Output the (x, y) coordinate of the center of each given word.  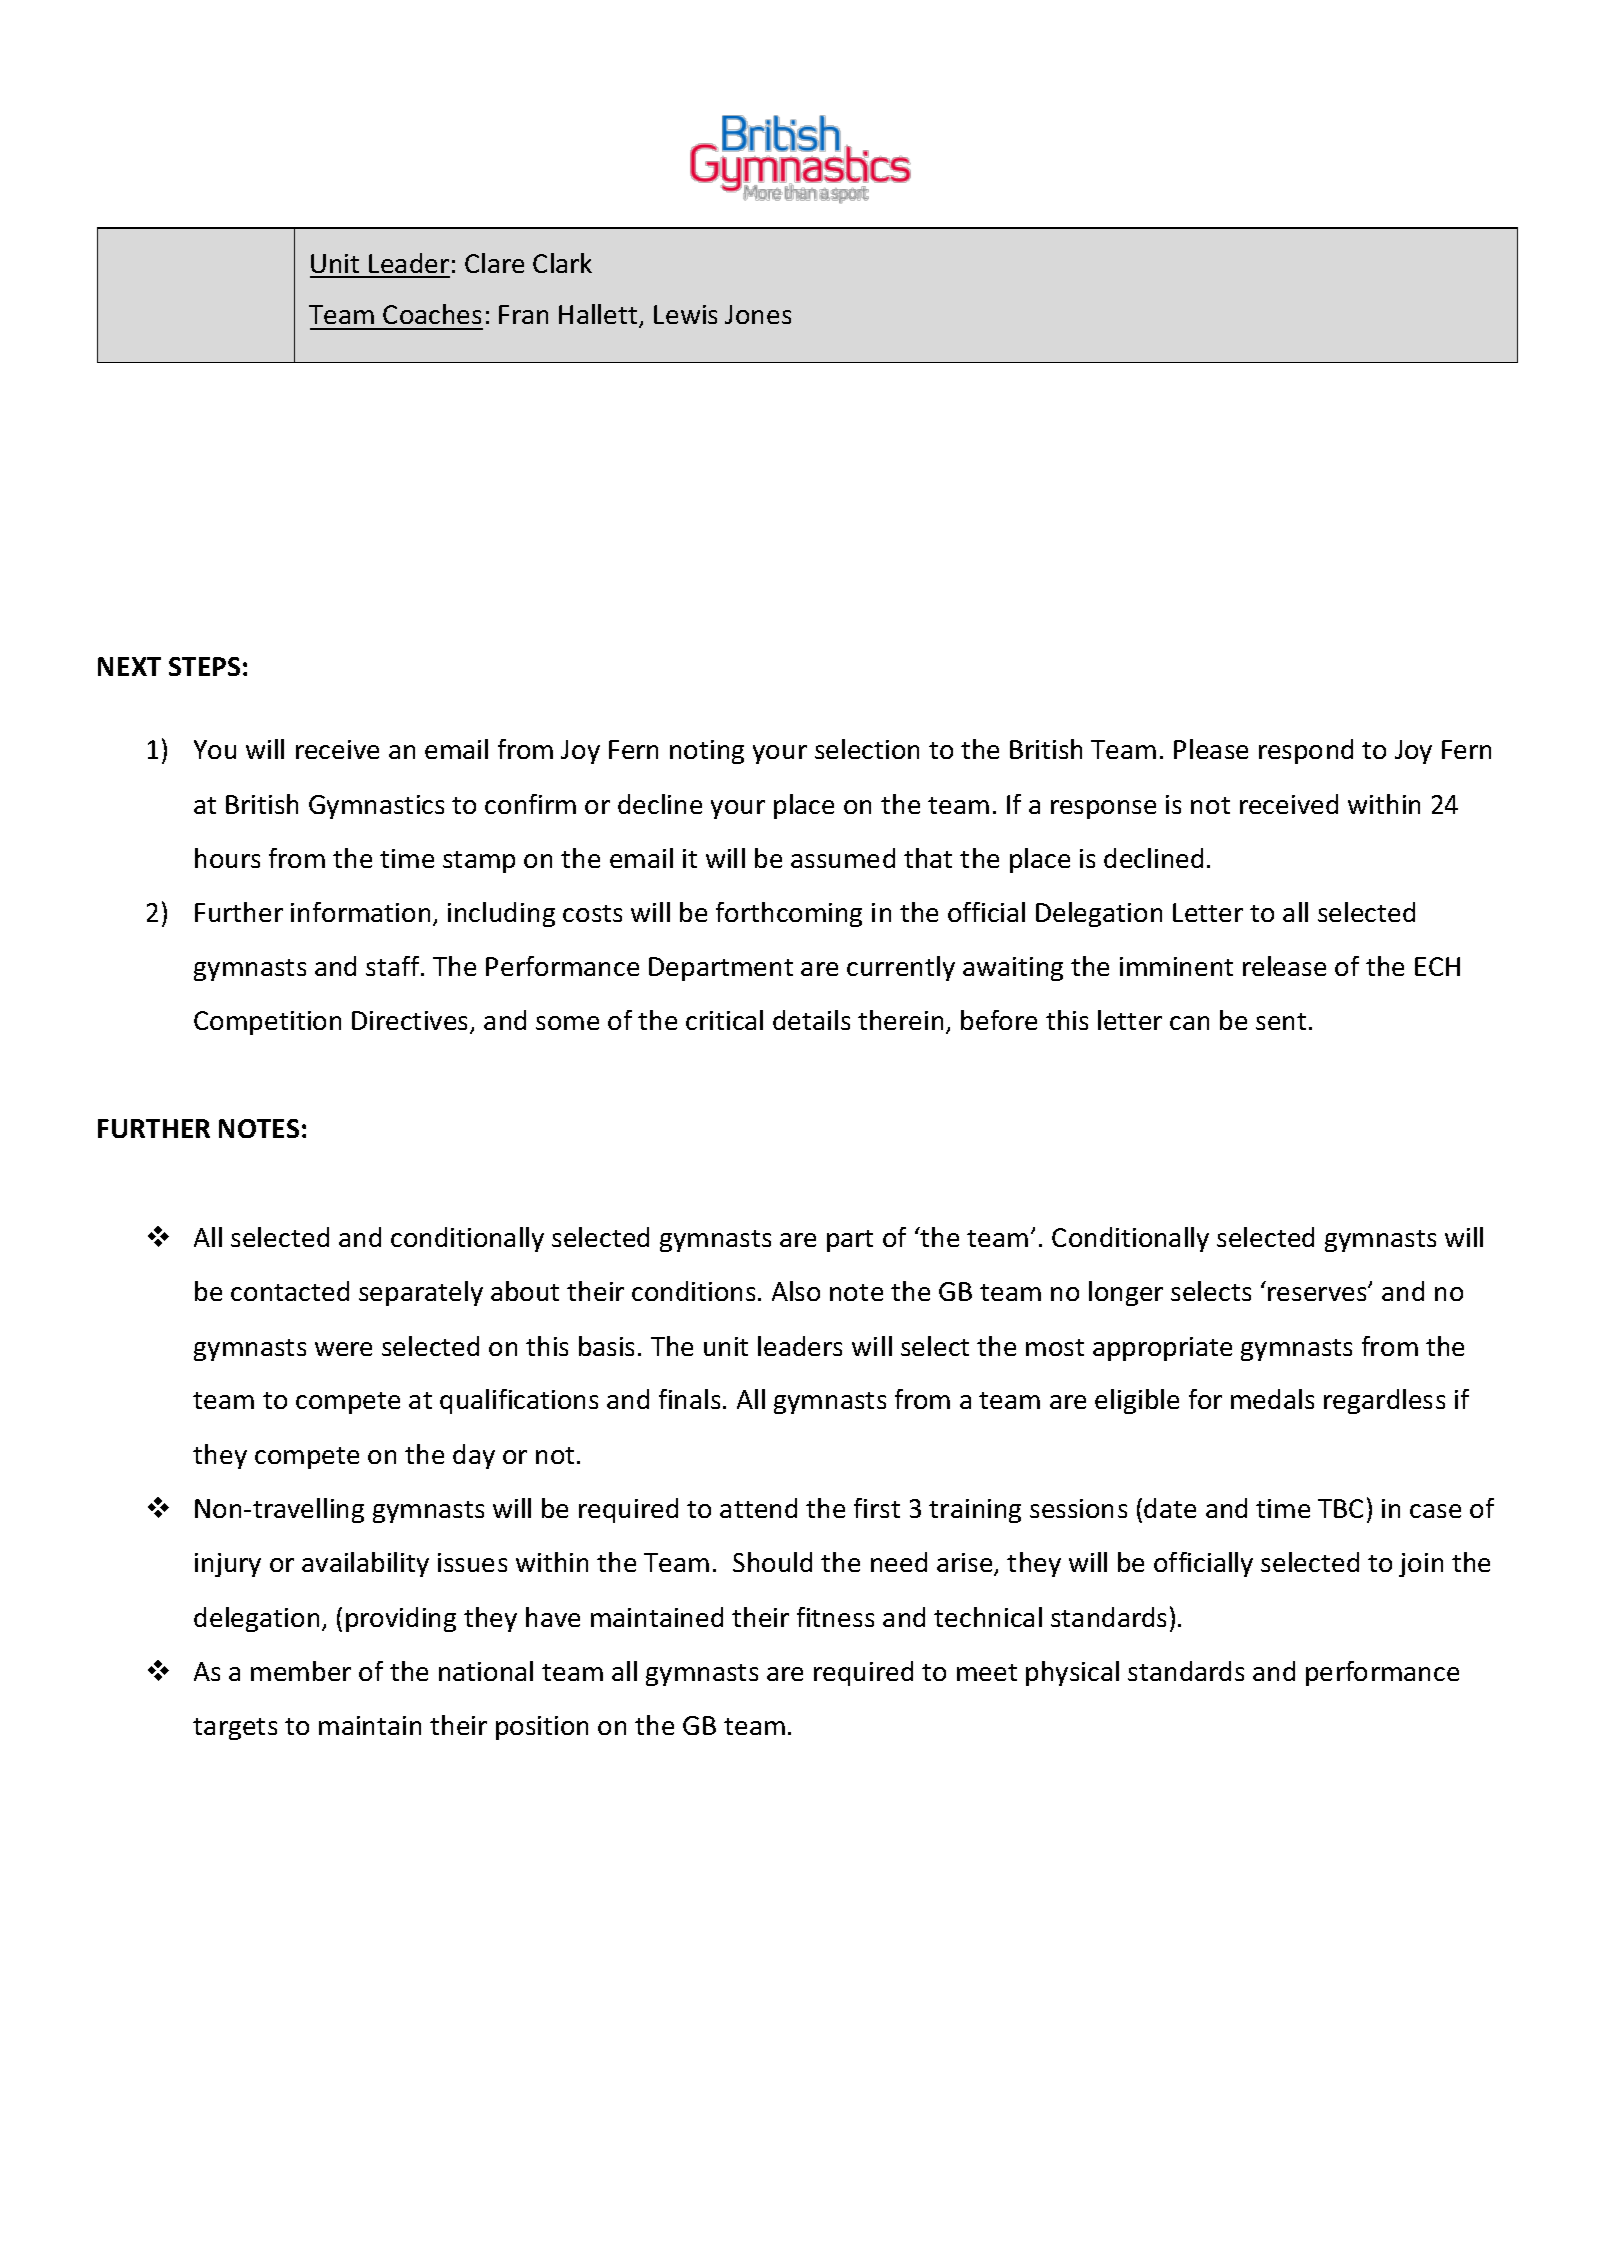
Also (796, 1291)
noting (707, 752)
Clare (494, 263)
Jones (758, 314)
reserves (1318, 1293)
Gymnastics (376, 807)
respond (1306, 751)
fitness (835, 1617)
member (301, 1671)
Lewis (685, 314)
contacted (290, 1291)
